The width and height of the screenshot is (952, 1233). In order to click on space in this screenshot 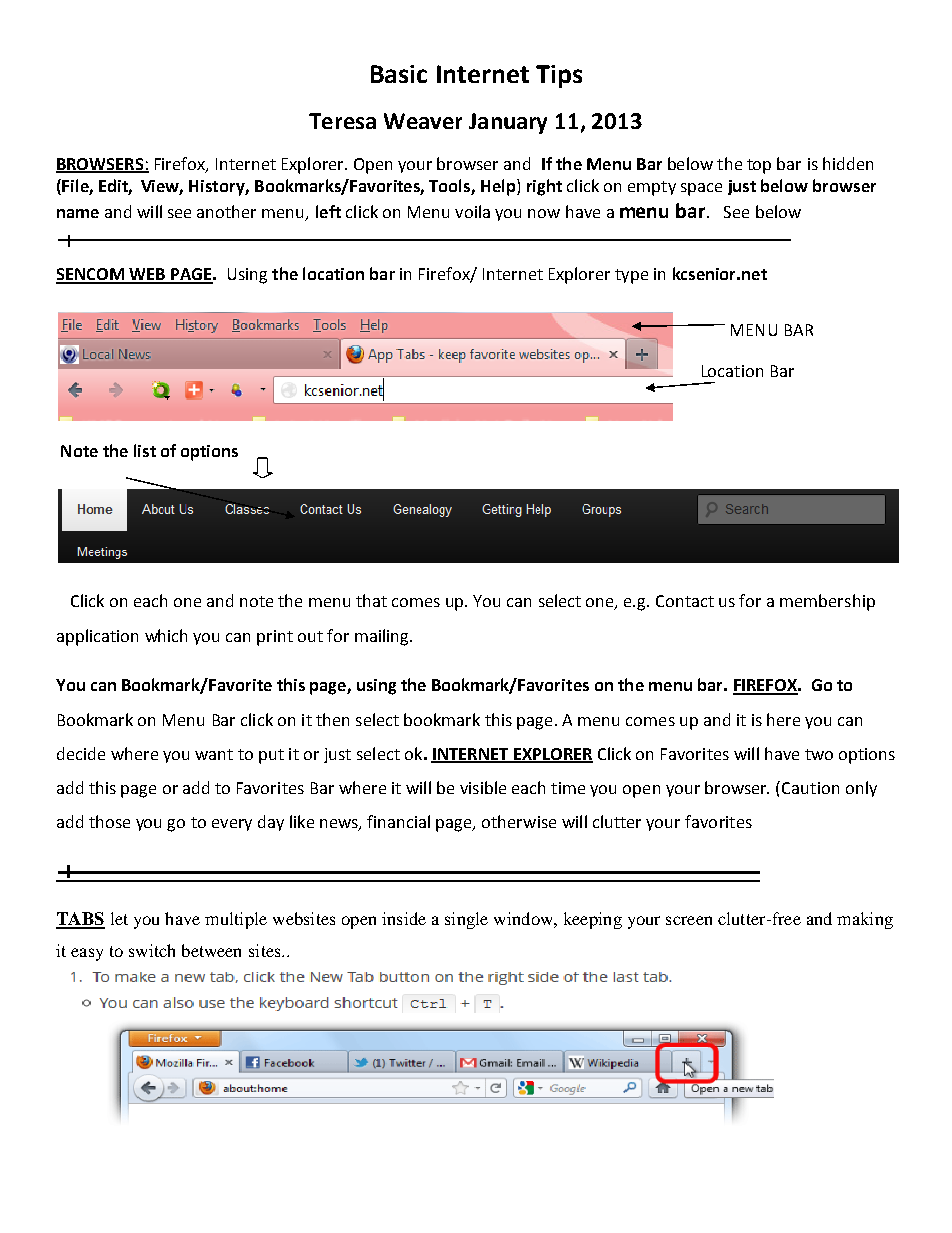, I will do `click(701, 189)`.
